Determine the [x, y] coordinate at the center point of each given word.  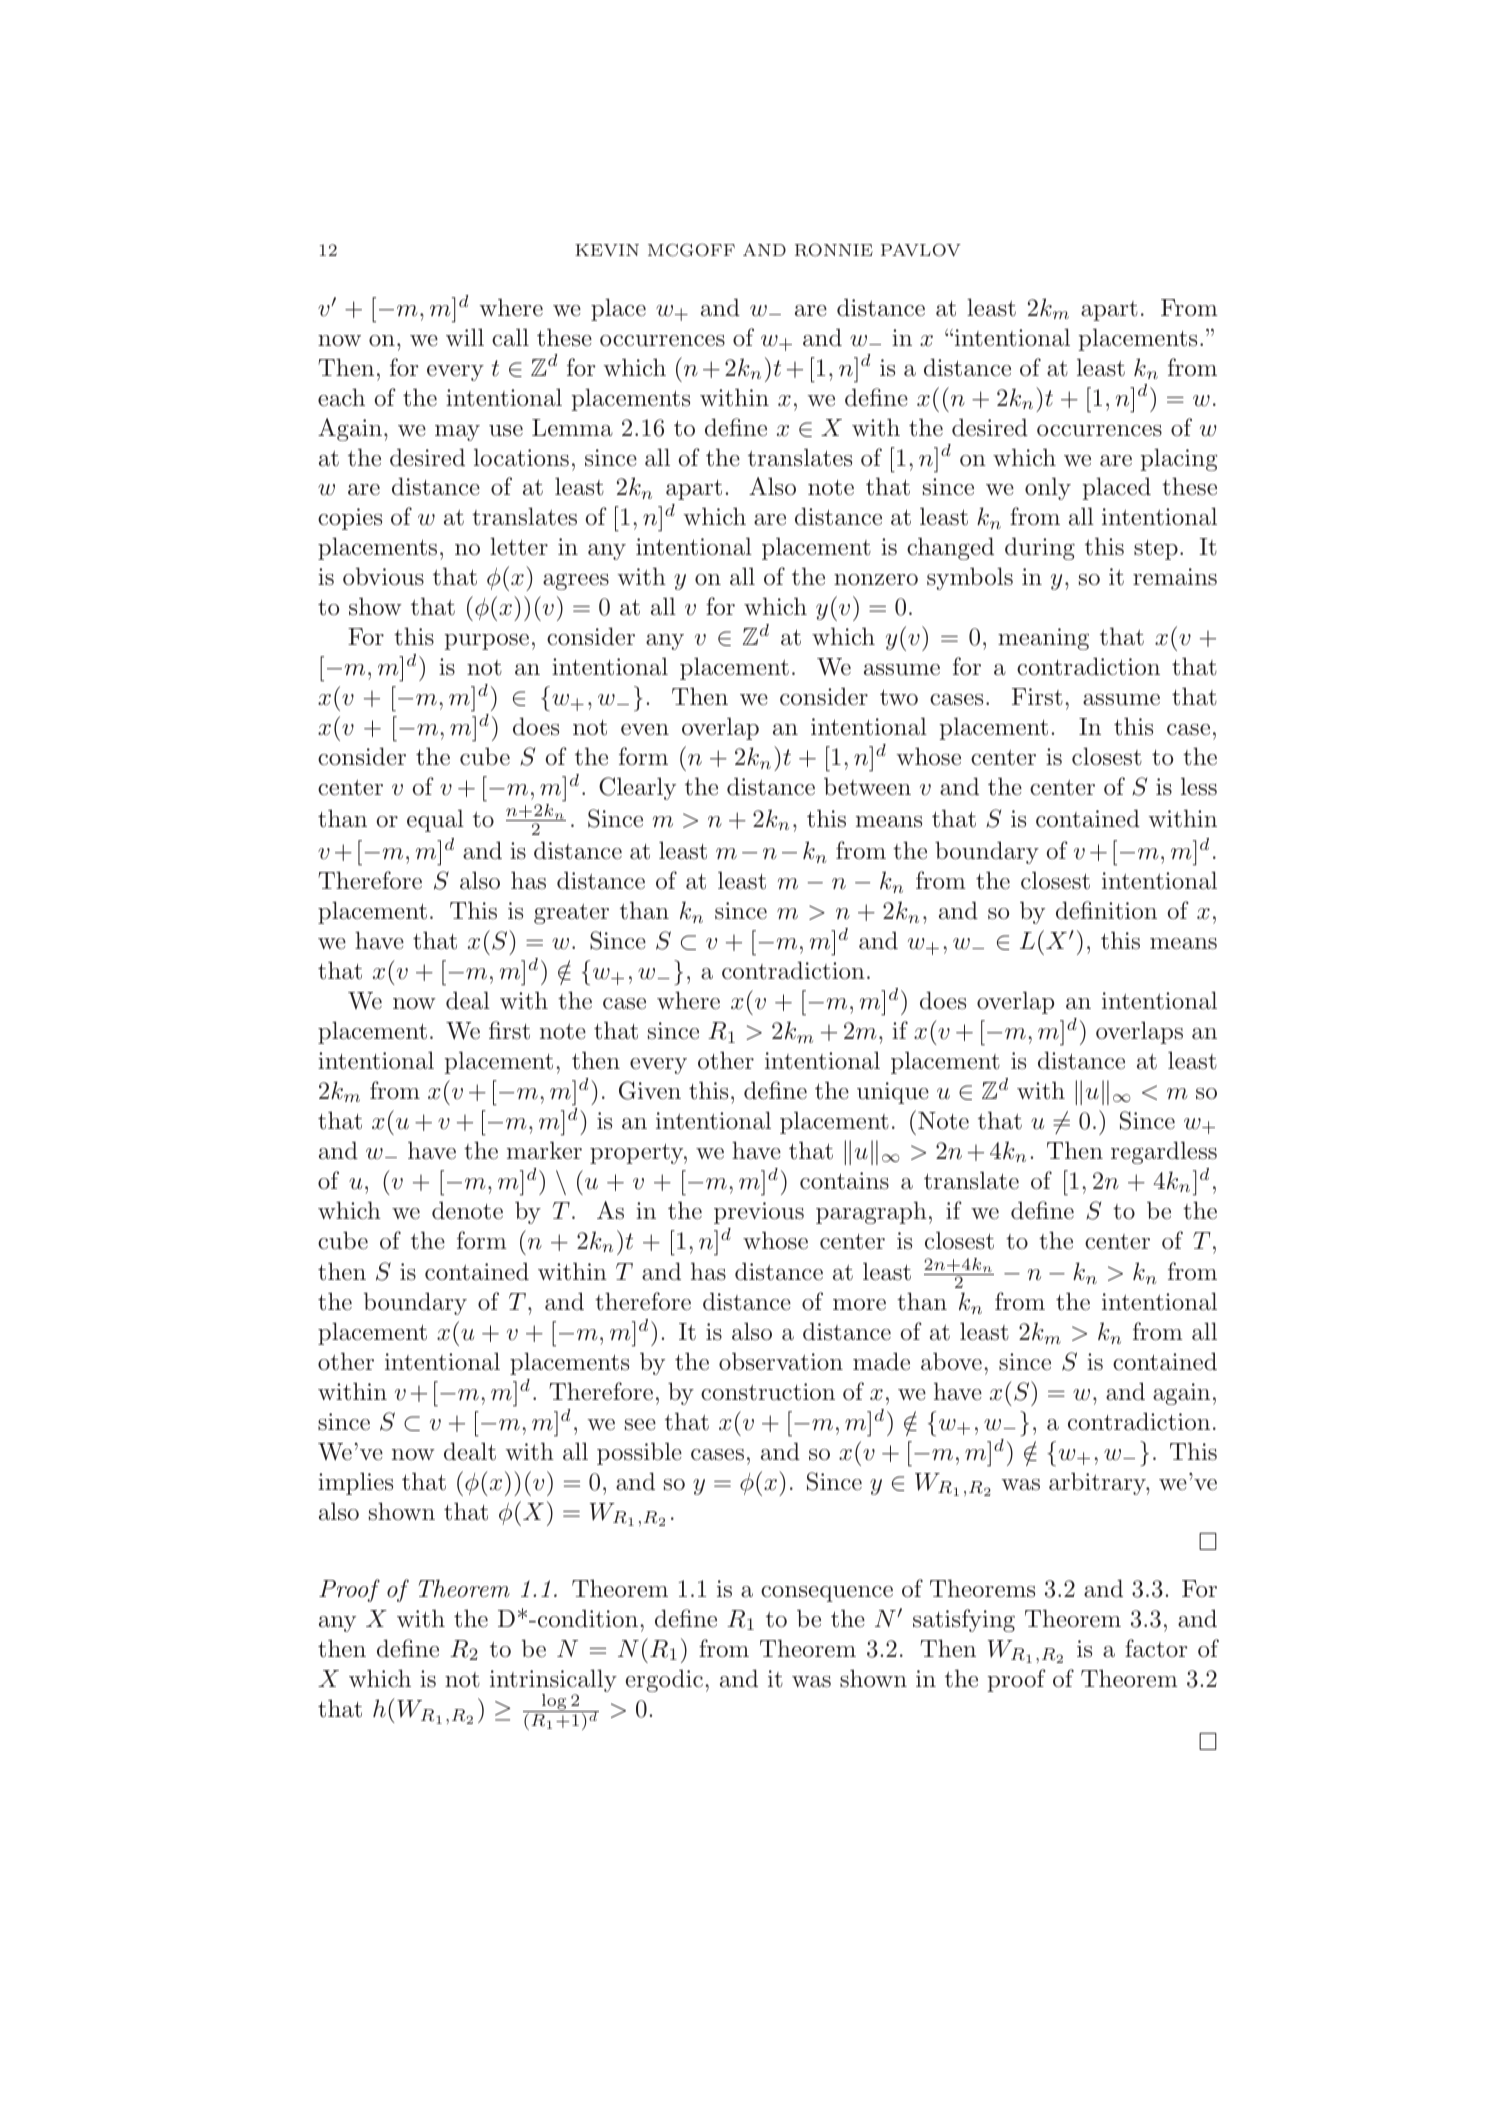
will [465, 337]
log [554, 1703]
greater [571, 914]
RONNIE [834, 250]
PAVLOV [921, 250]
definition [1106, 910]
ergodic [664, 1680]
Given [650, 1090]
